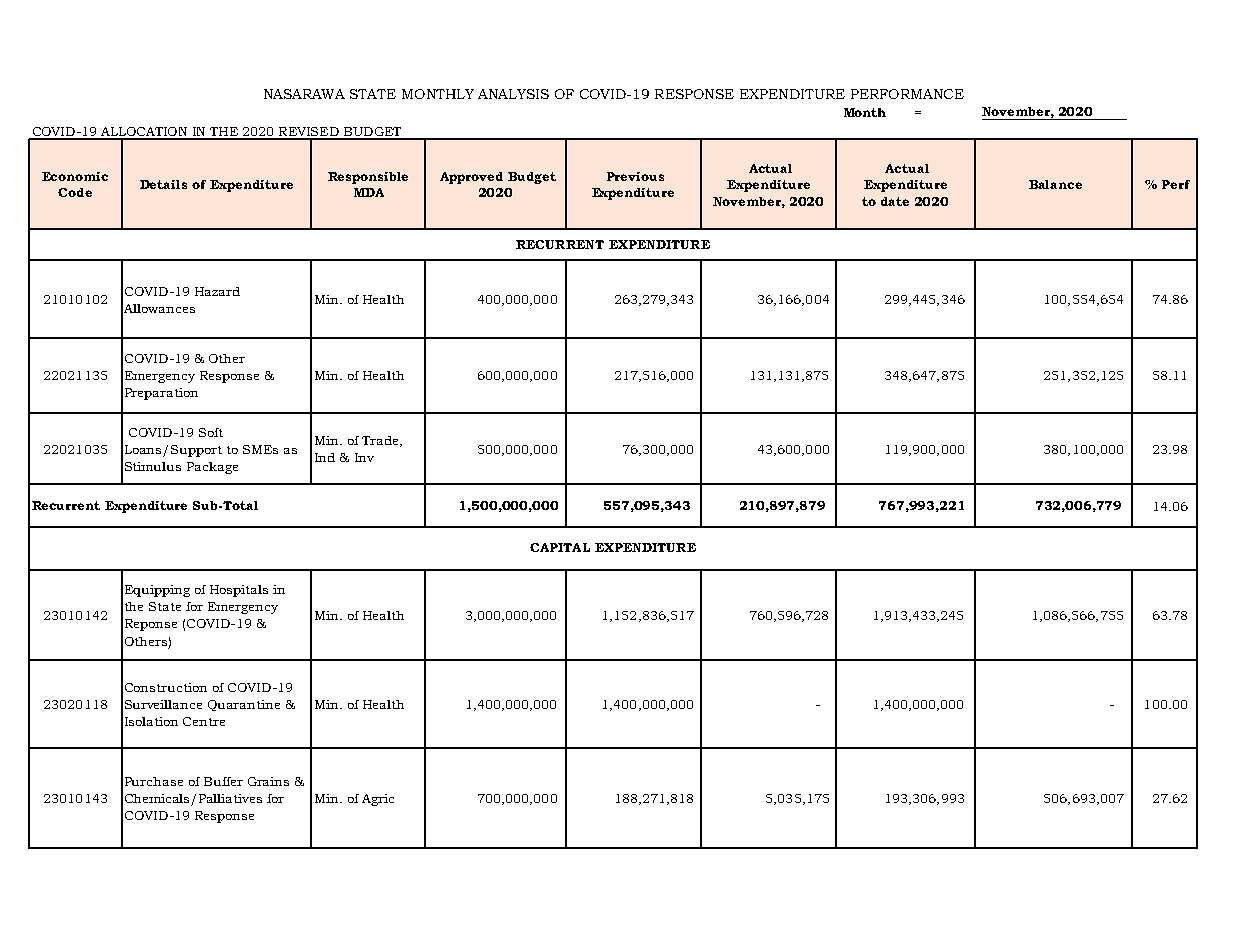 Image resolution: width=1233 pixels, height=952 pixels. I want to click on CAPITAL, so click(560, 547).
